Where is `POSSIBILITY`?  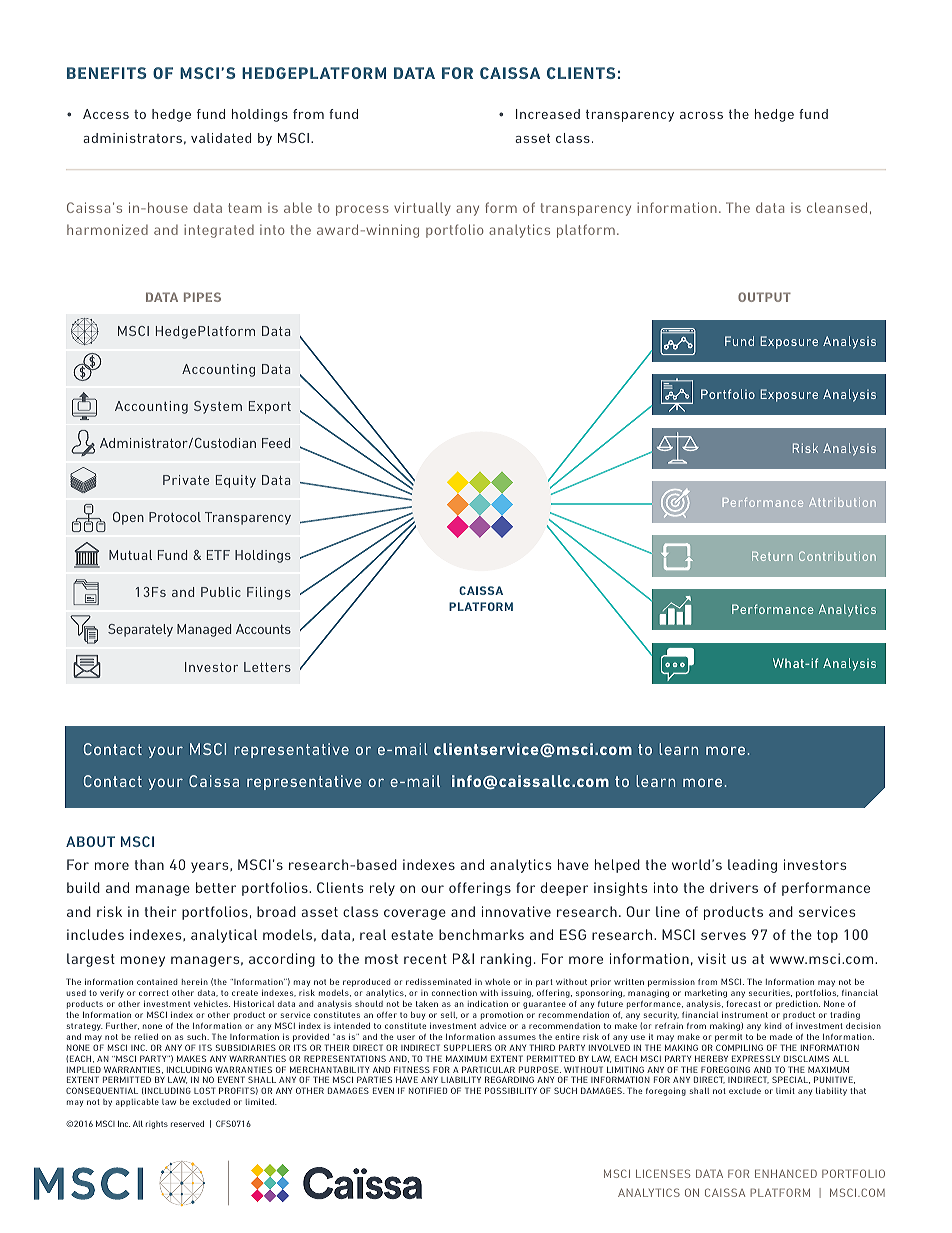 POSSIBILITY is located at coordinates (511, 1090).
